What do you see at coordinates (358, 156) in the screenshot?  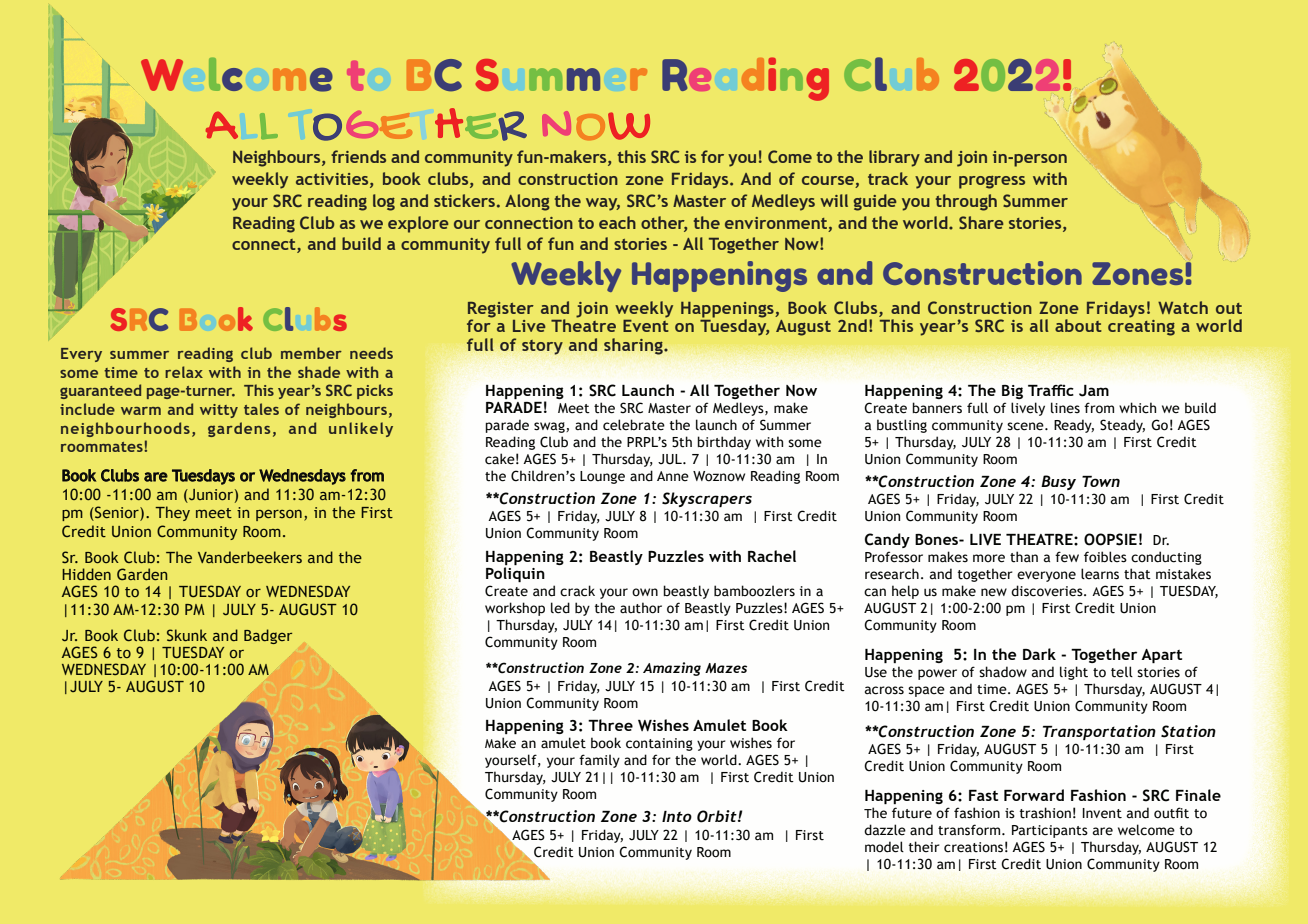 I see `friends` at bounding box center [358, 156].
